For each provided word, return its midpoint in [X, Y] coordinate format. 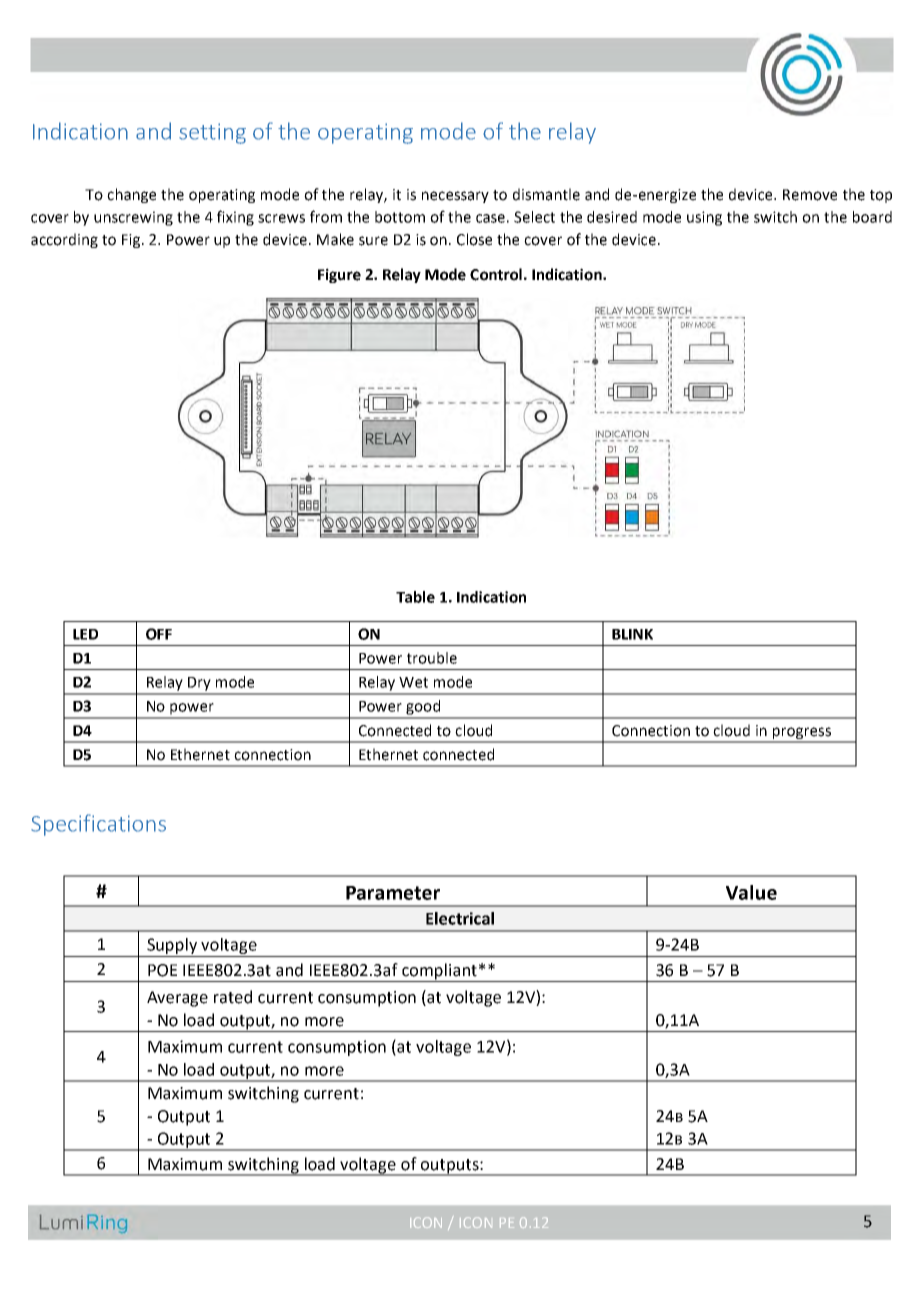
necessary [455, 197]
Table [415, 597]
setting [212, 133]
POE [162, 970]
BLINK [632, 634]
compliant [439, 972]
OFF [159, 634]
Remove [810, 195]
